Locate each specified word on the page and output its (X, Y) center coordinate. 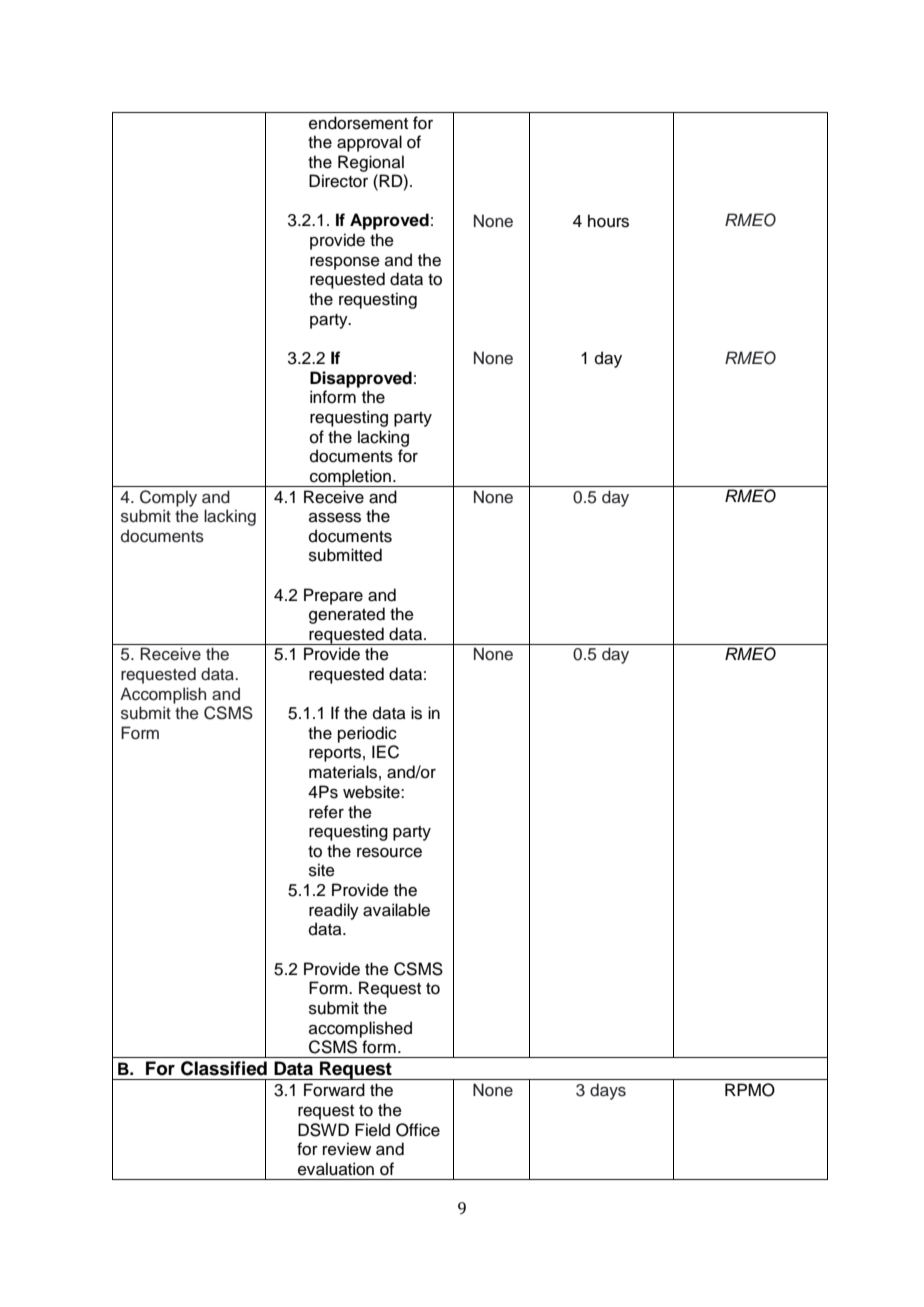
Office (418, 1130)
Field (372, 1130)
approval (369, 143)
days (608, 1091)
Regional (371, 163)
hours (608, 221)
